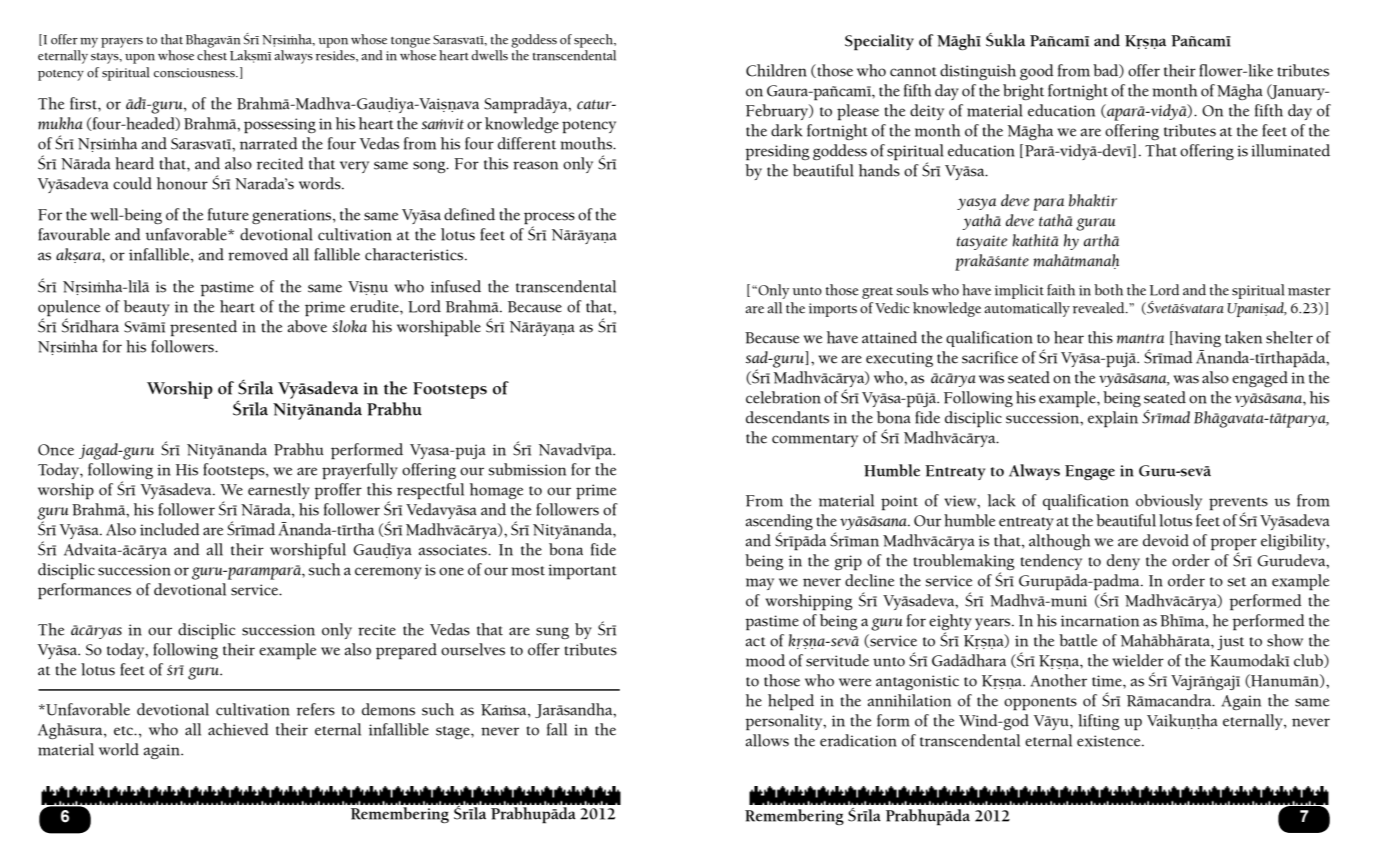 This screenshot has height=850, width=1400. What do you see at coordinates (767, 740) in the screenshot?
I see `allows` at bounding box center [767, 740].
